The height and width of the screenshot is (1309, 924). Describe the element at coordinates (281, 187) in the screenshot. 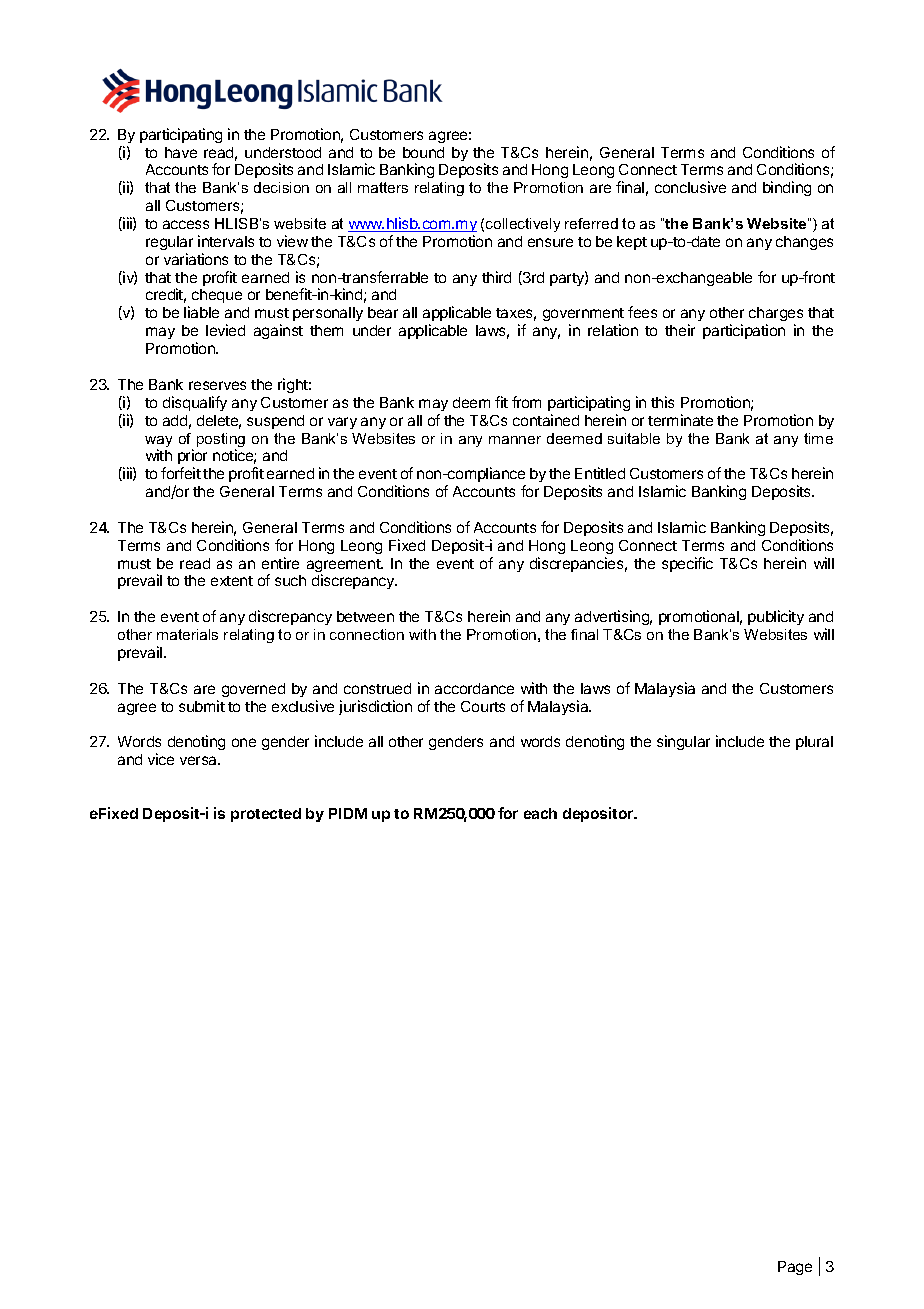

I see `decision` at that location.
